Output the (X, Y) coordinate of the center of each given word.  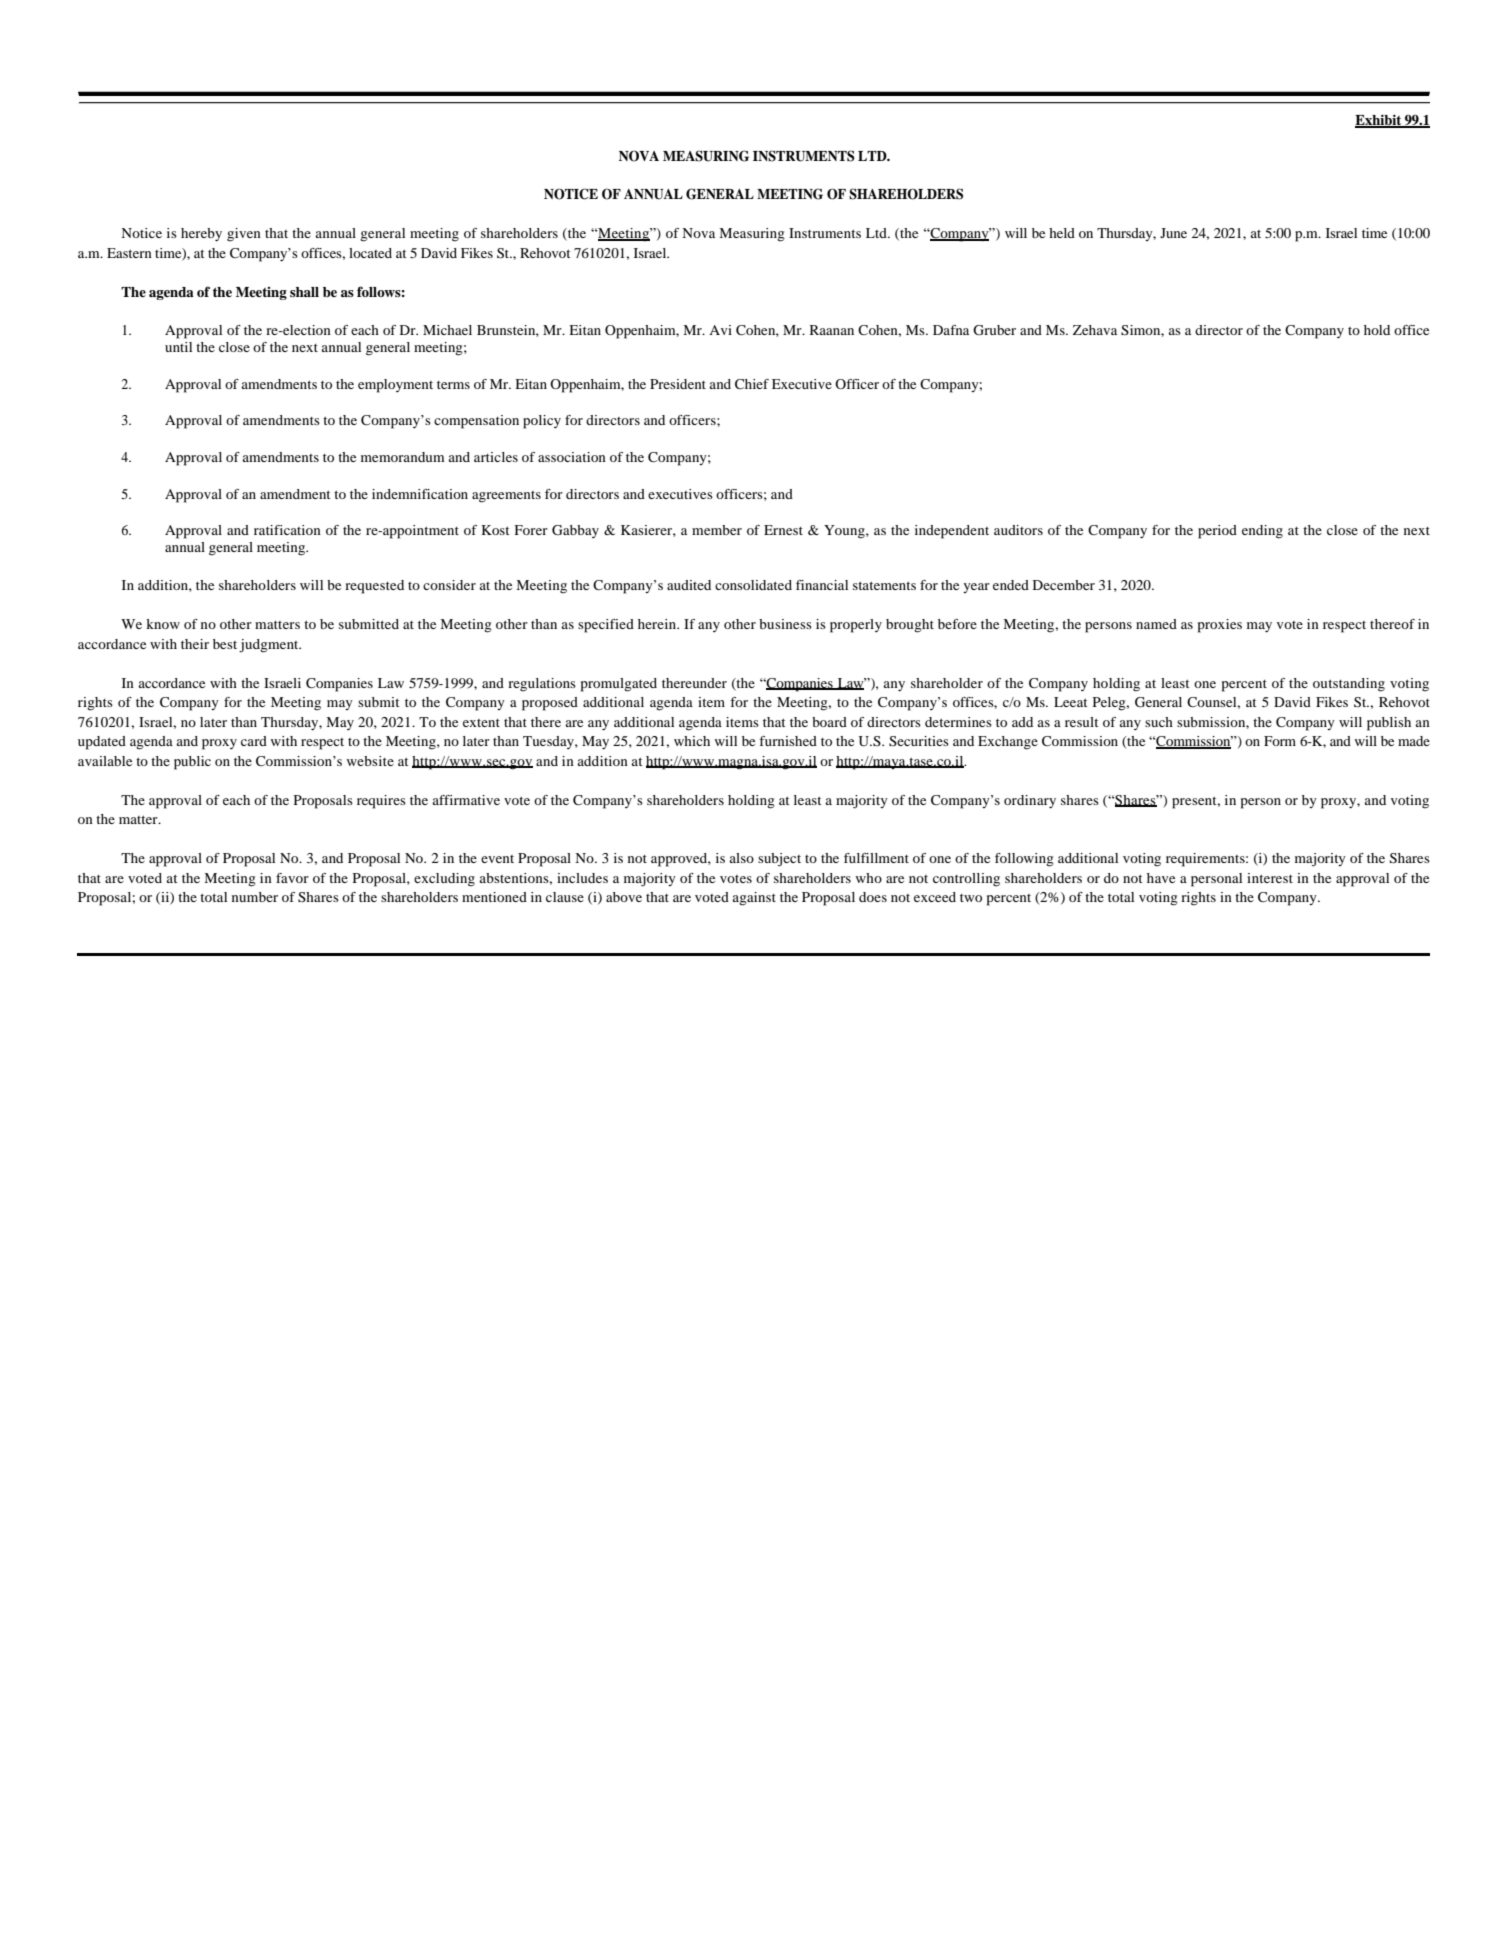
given (244, 235)
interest (1270, 878)
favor (292, 878)
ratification (287, 530)
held (1062, 233)
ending (1262, 532)
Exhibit (1379, 121)
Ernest (783, 530)
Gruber (994, 330)
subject (779, 860)
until (178, 347)
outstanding (1349, 685)
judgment (270, 646)
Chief (752, 384)
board (829, 722)
